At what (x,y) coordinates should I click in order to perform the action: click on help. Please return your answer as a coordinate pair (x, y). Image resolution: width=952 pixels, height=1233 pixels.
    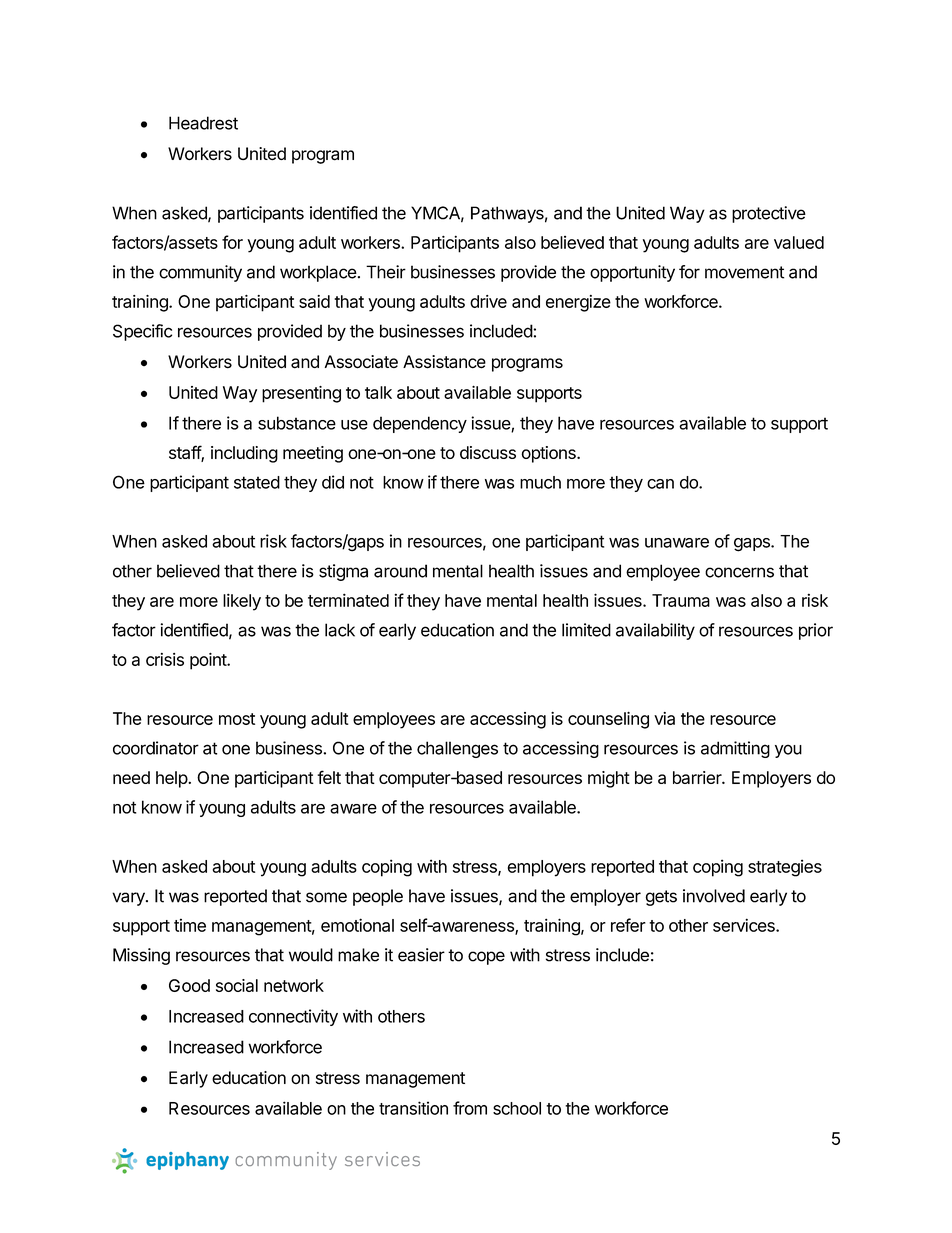
    Looking at the image, I should click on (172, 779).
